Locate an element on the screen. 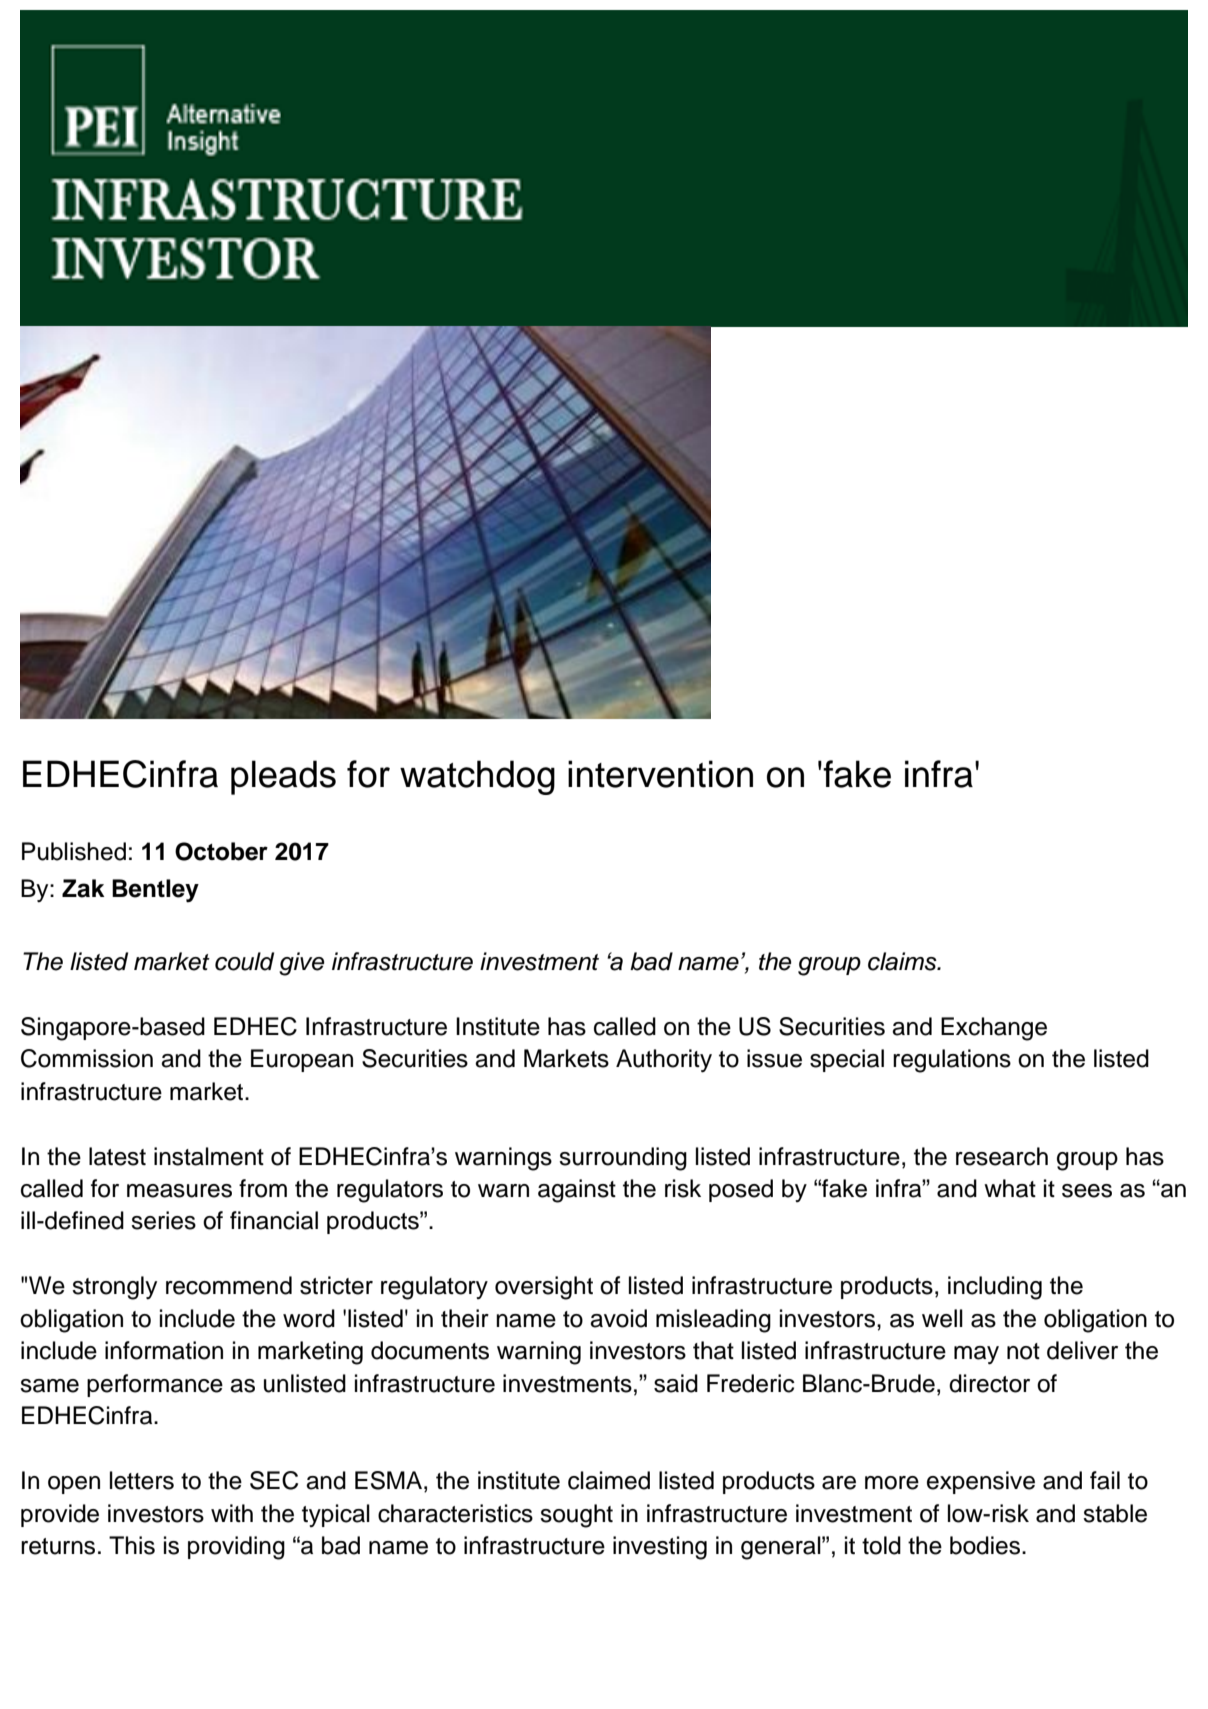 The width and height of the screenshot is (1208, 1709). pleads is located at coordinates (283, 777).
